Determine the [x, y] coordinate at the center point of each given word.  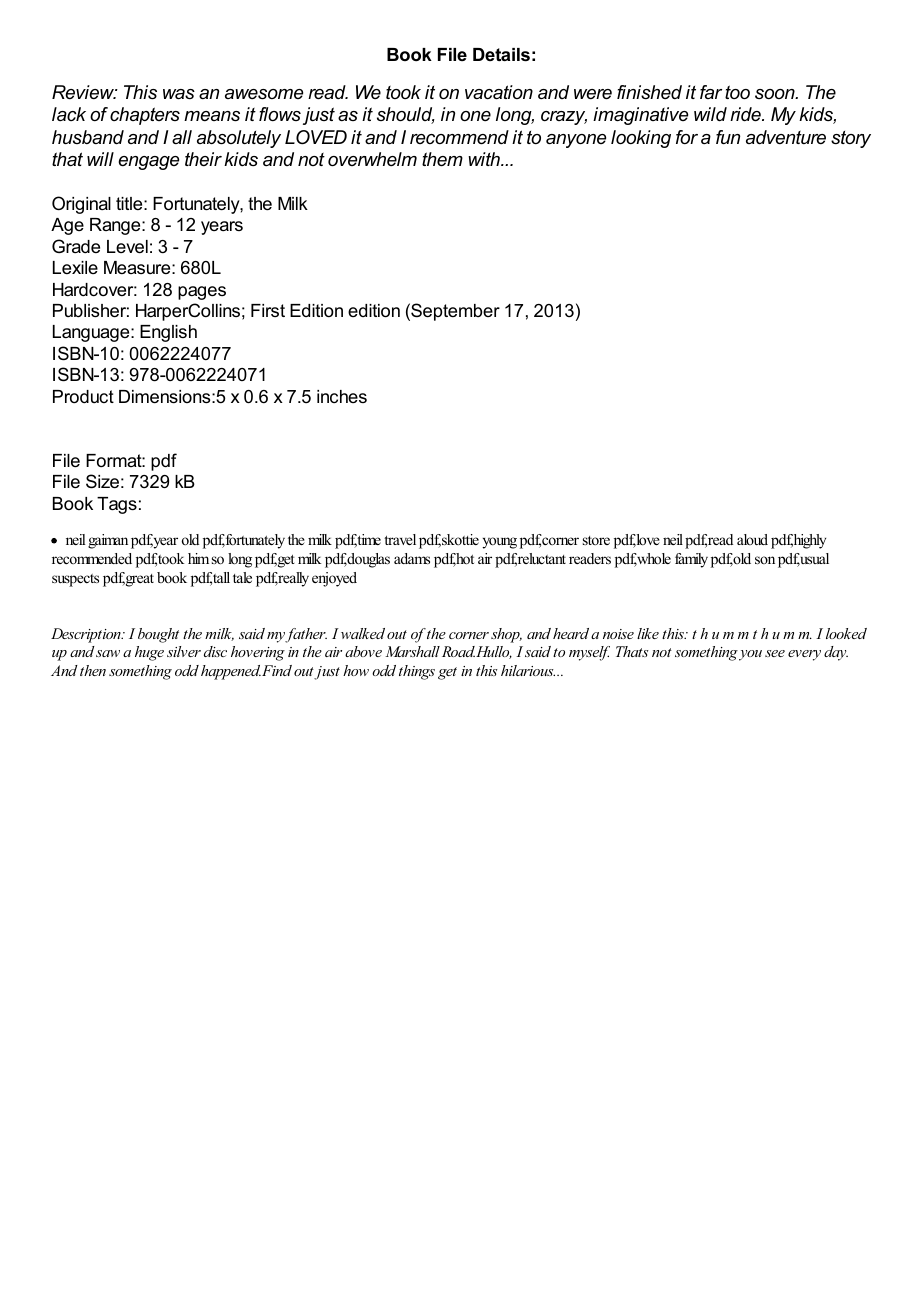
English [168, 333]
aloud [752, 539]
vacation [499, 92]
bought [158, 635]
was [179, 94]
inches [342, 396]
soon [776, 94]
